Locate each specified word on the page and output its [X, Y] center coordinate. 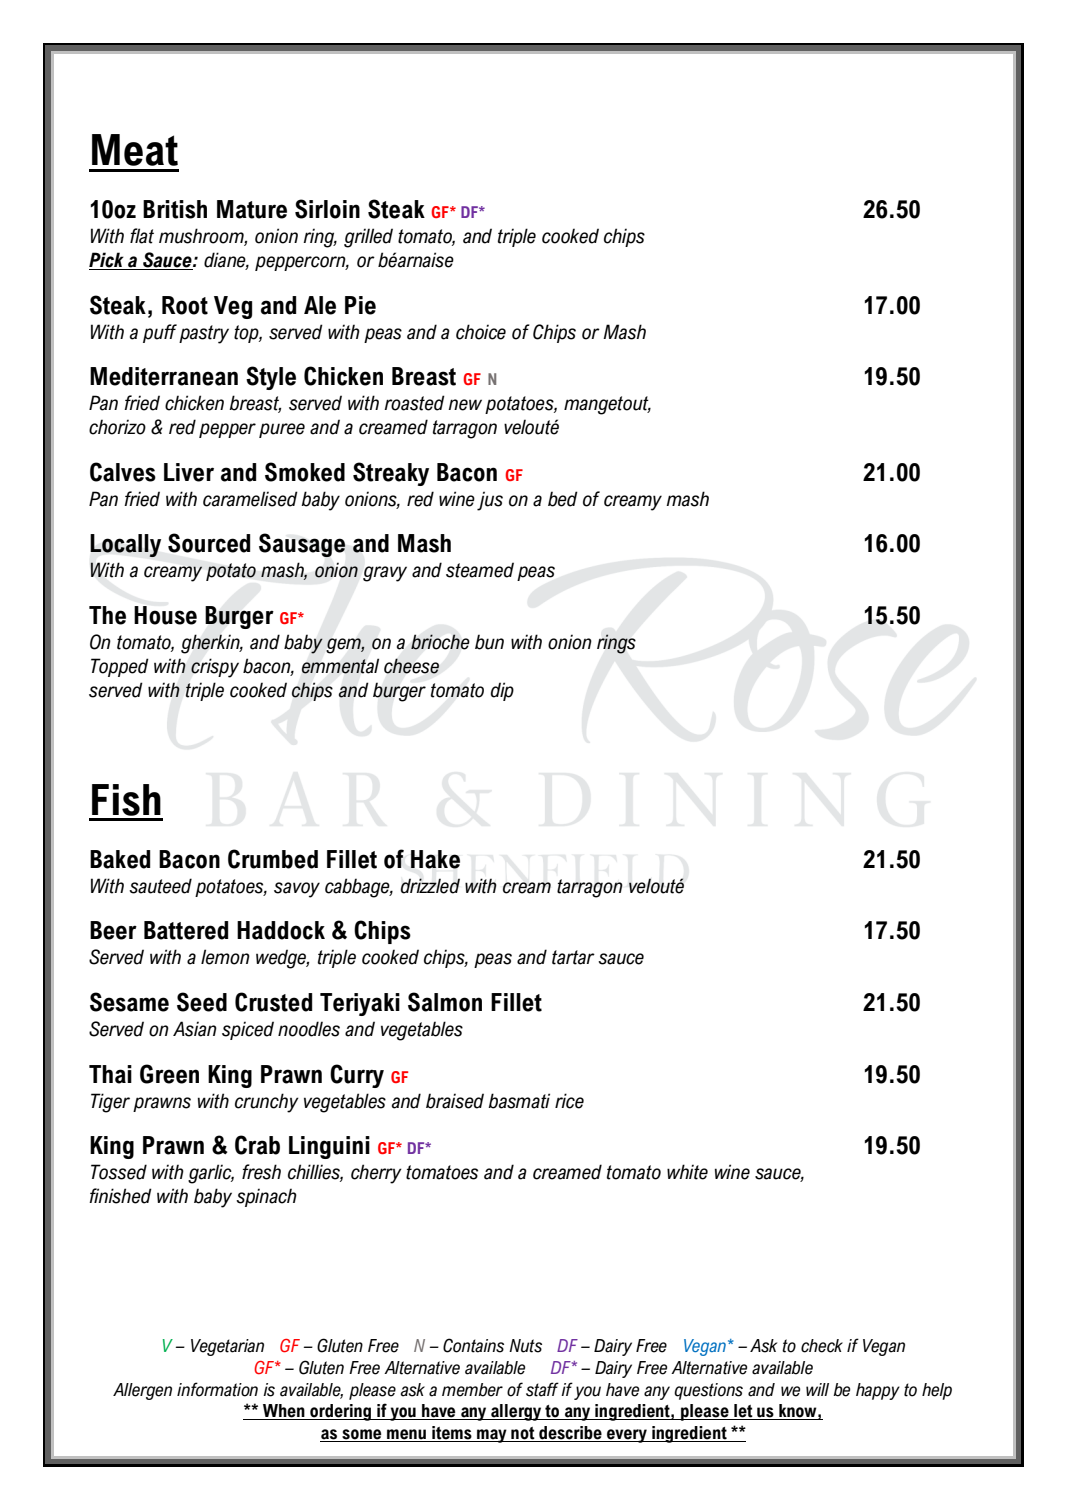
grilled [368, 238]
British [175, 209]
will [817, 1389]
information [217, 1389]
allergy [516, 1412]
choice [481, 332]
